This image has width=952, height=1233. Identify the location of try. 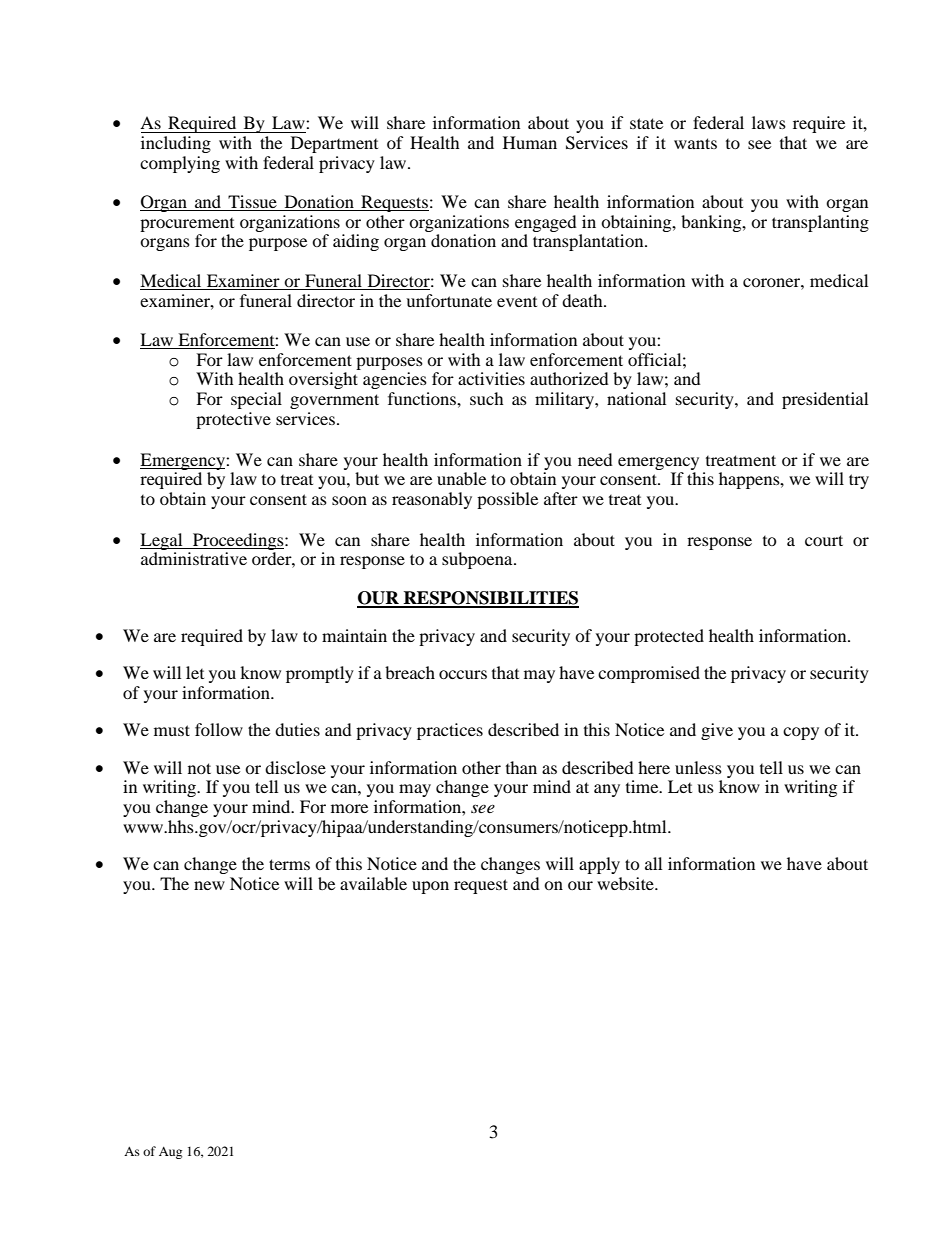
(859, 481).
